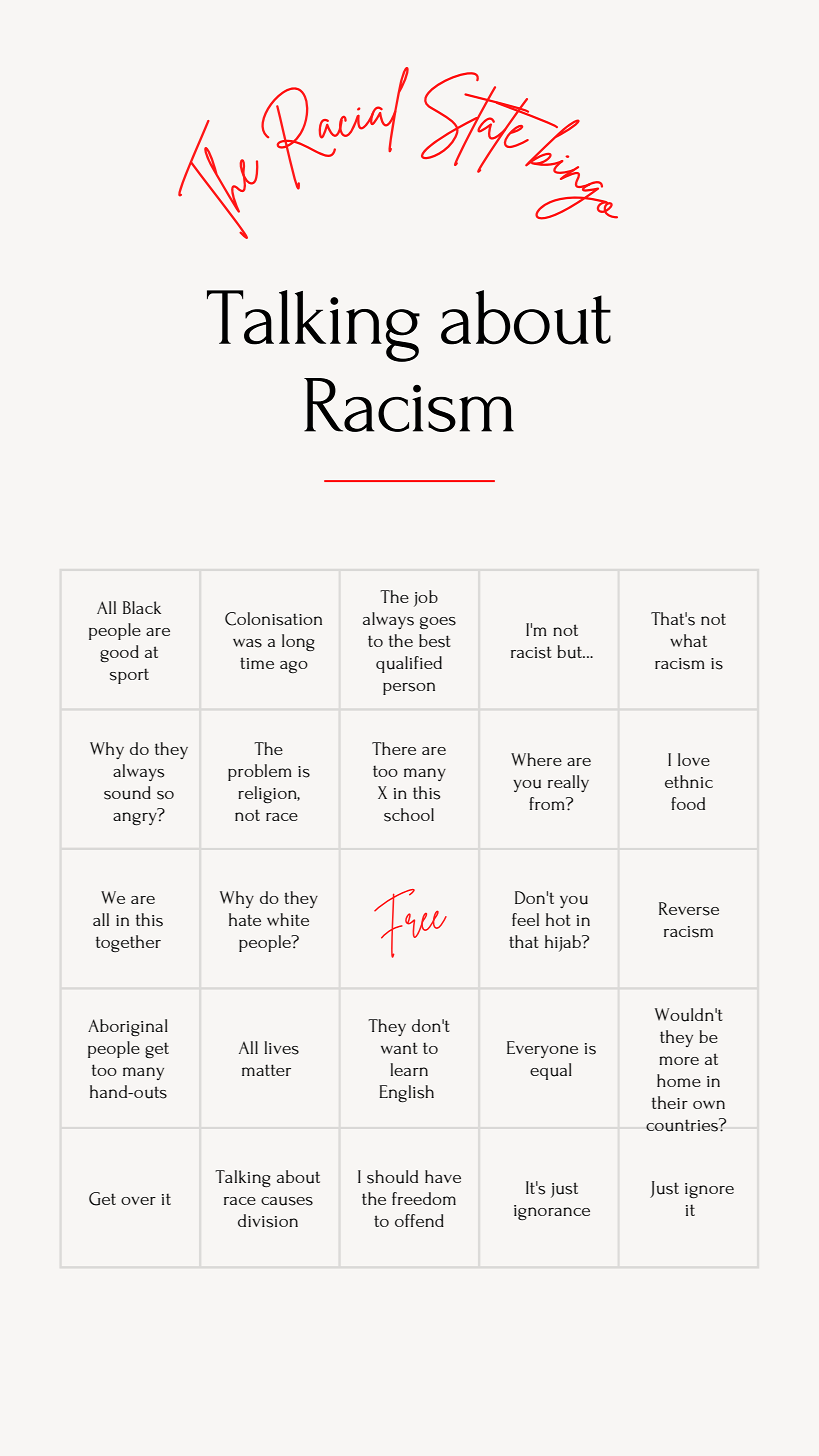 The height and width of the screenshot is (1456, 819). What do you see at coordinates (438, 623) in the screenshot?
I see `goes` at bounding box center [438, 623].
